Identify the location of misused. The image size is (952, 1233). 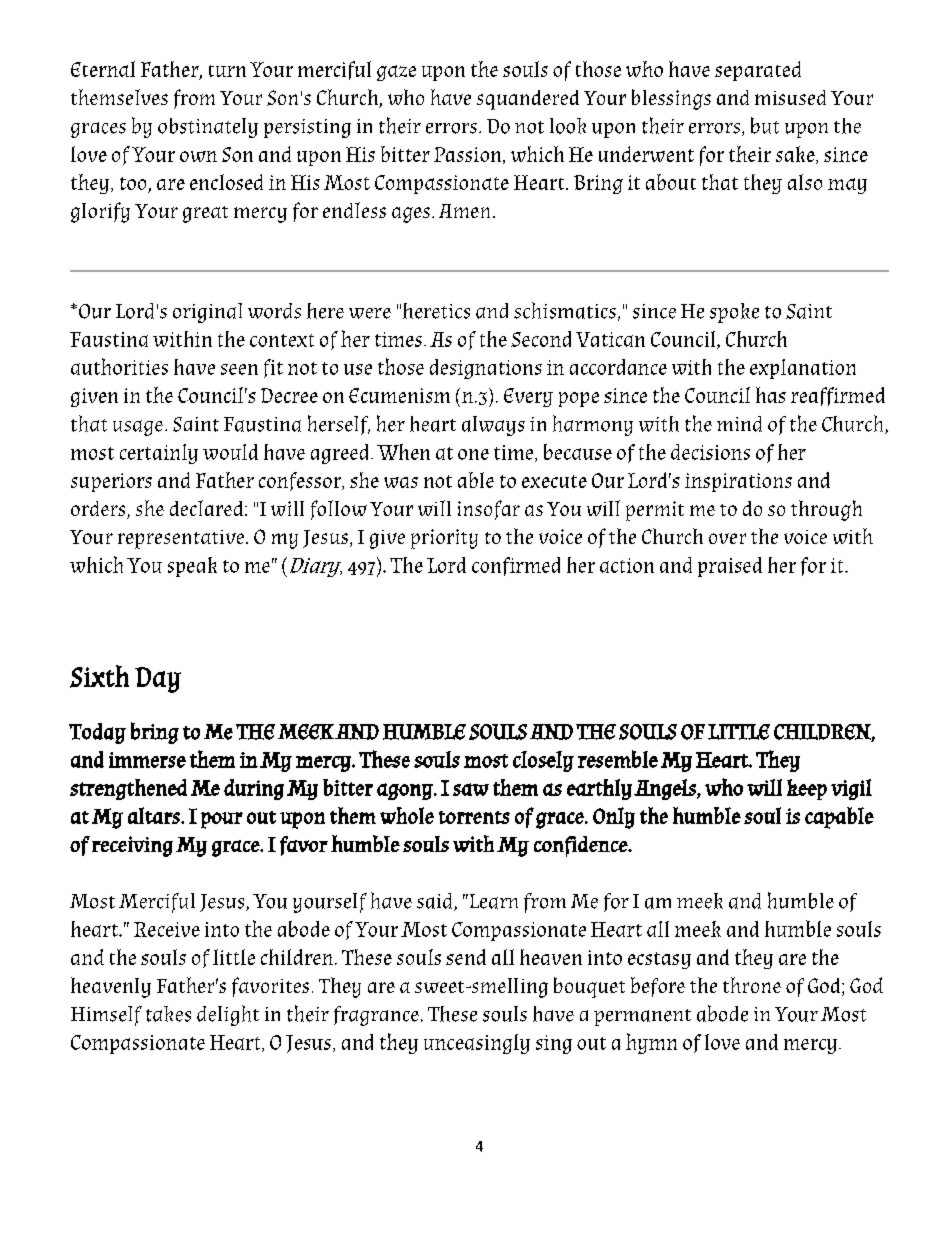
(790, 97).
